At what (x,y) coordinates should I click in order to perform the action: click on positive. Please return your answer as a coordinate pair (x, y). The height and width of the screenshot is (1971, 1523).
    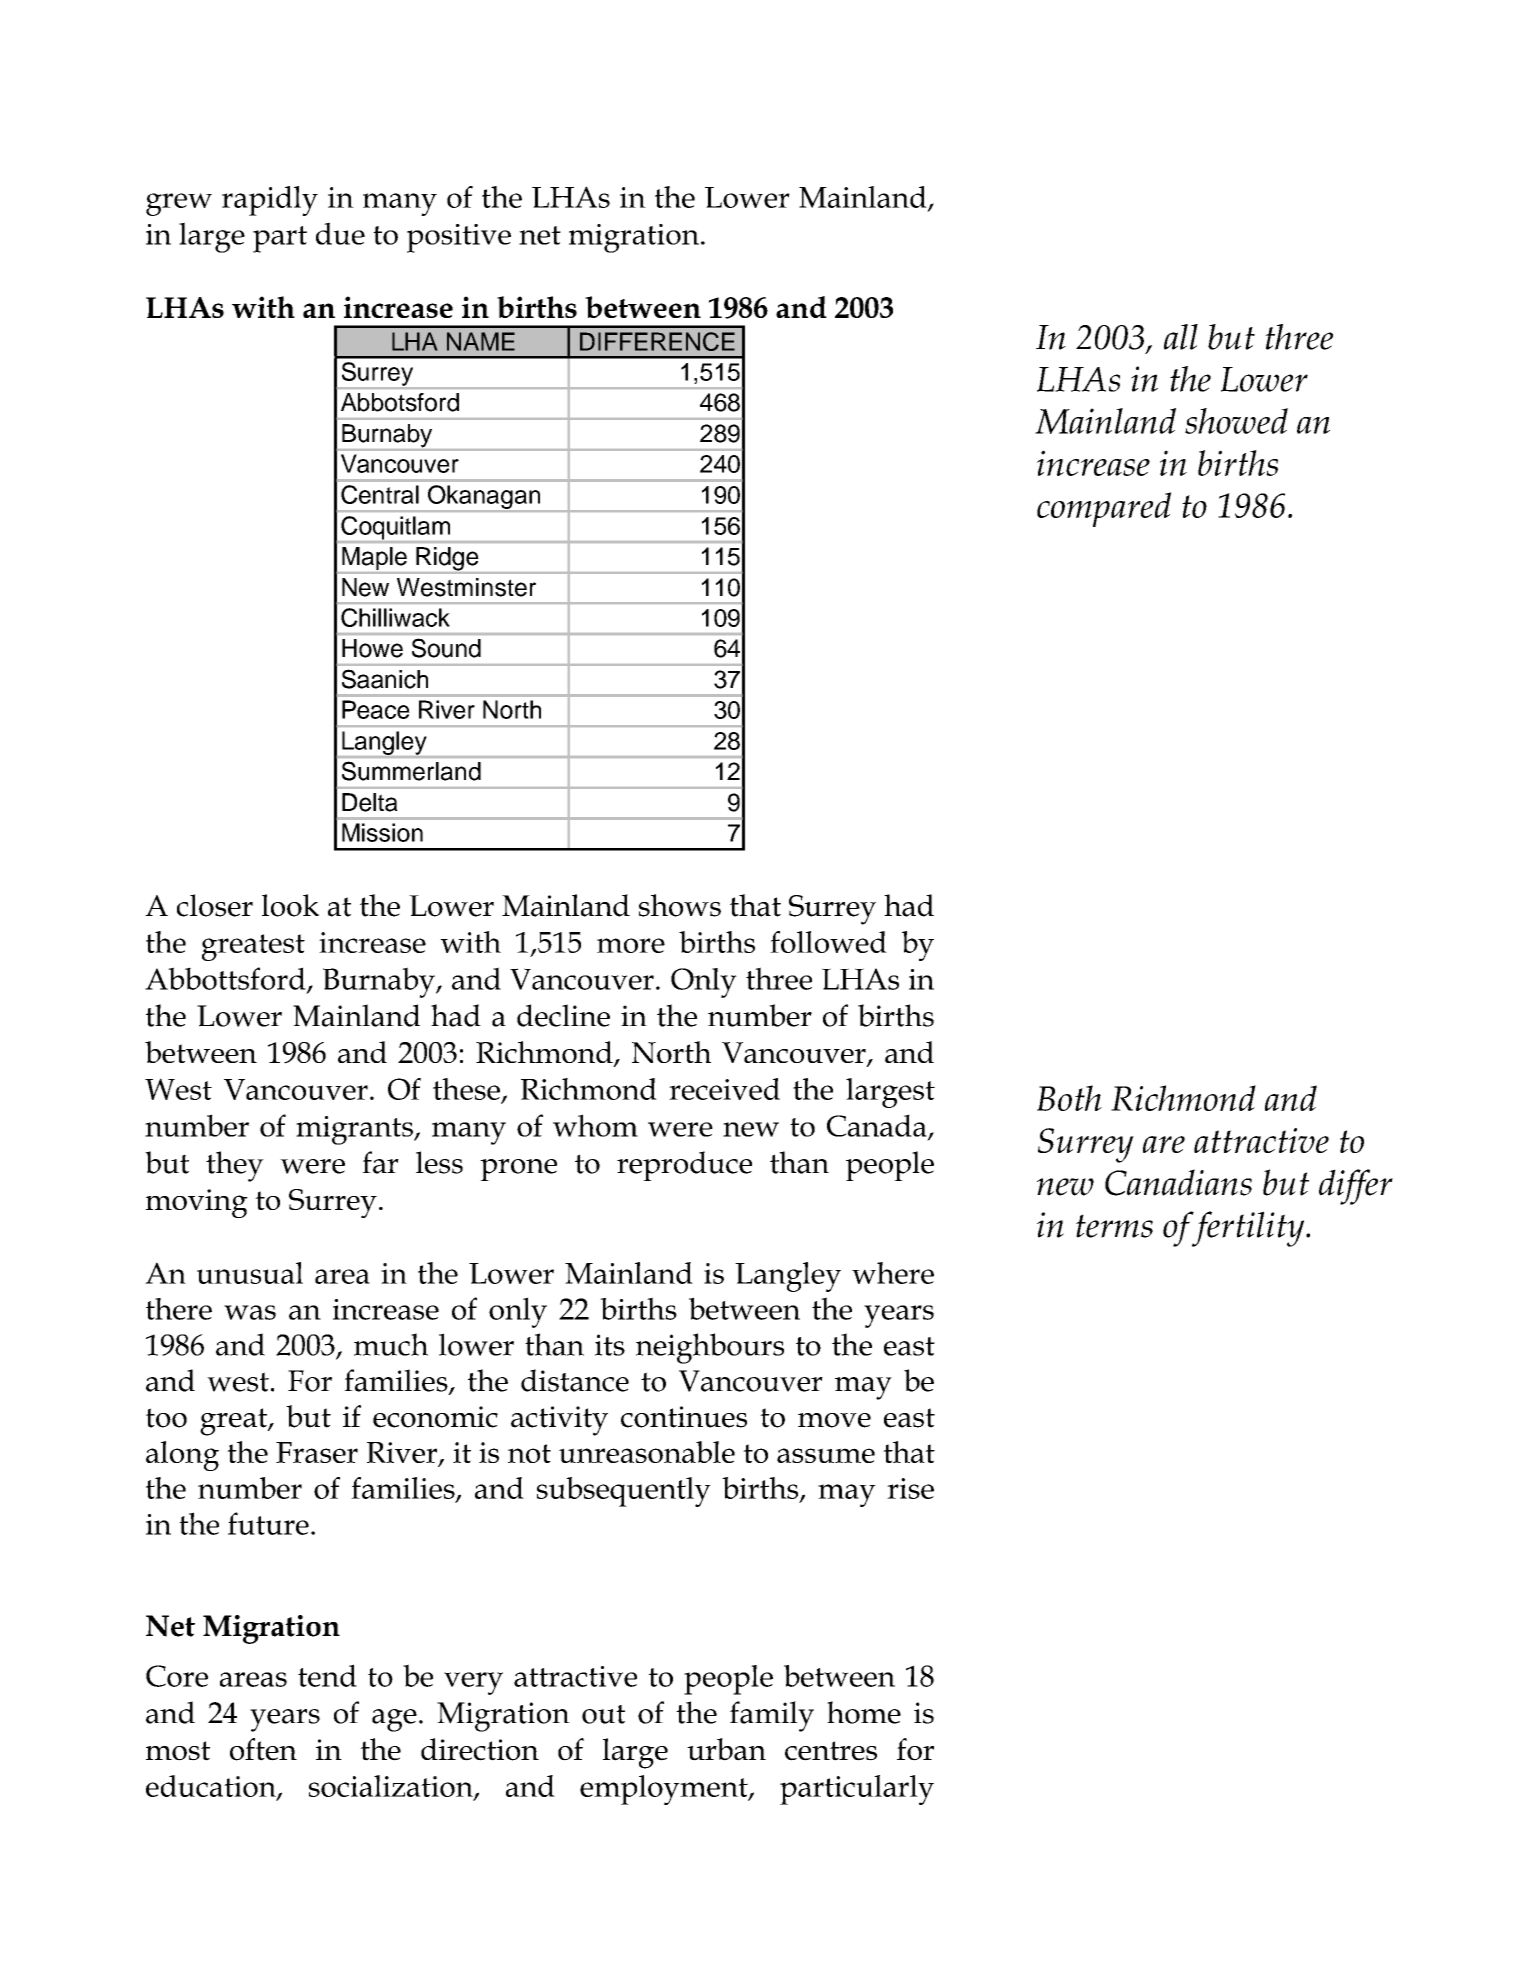
    Looking at the image, I should click on (459, 238).
